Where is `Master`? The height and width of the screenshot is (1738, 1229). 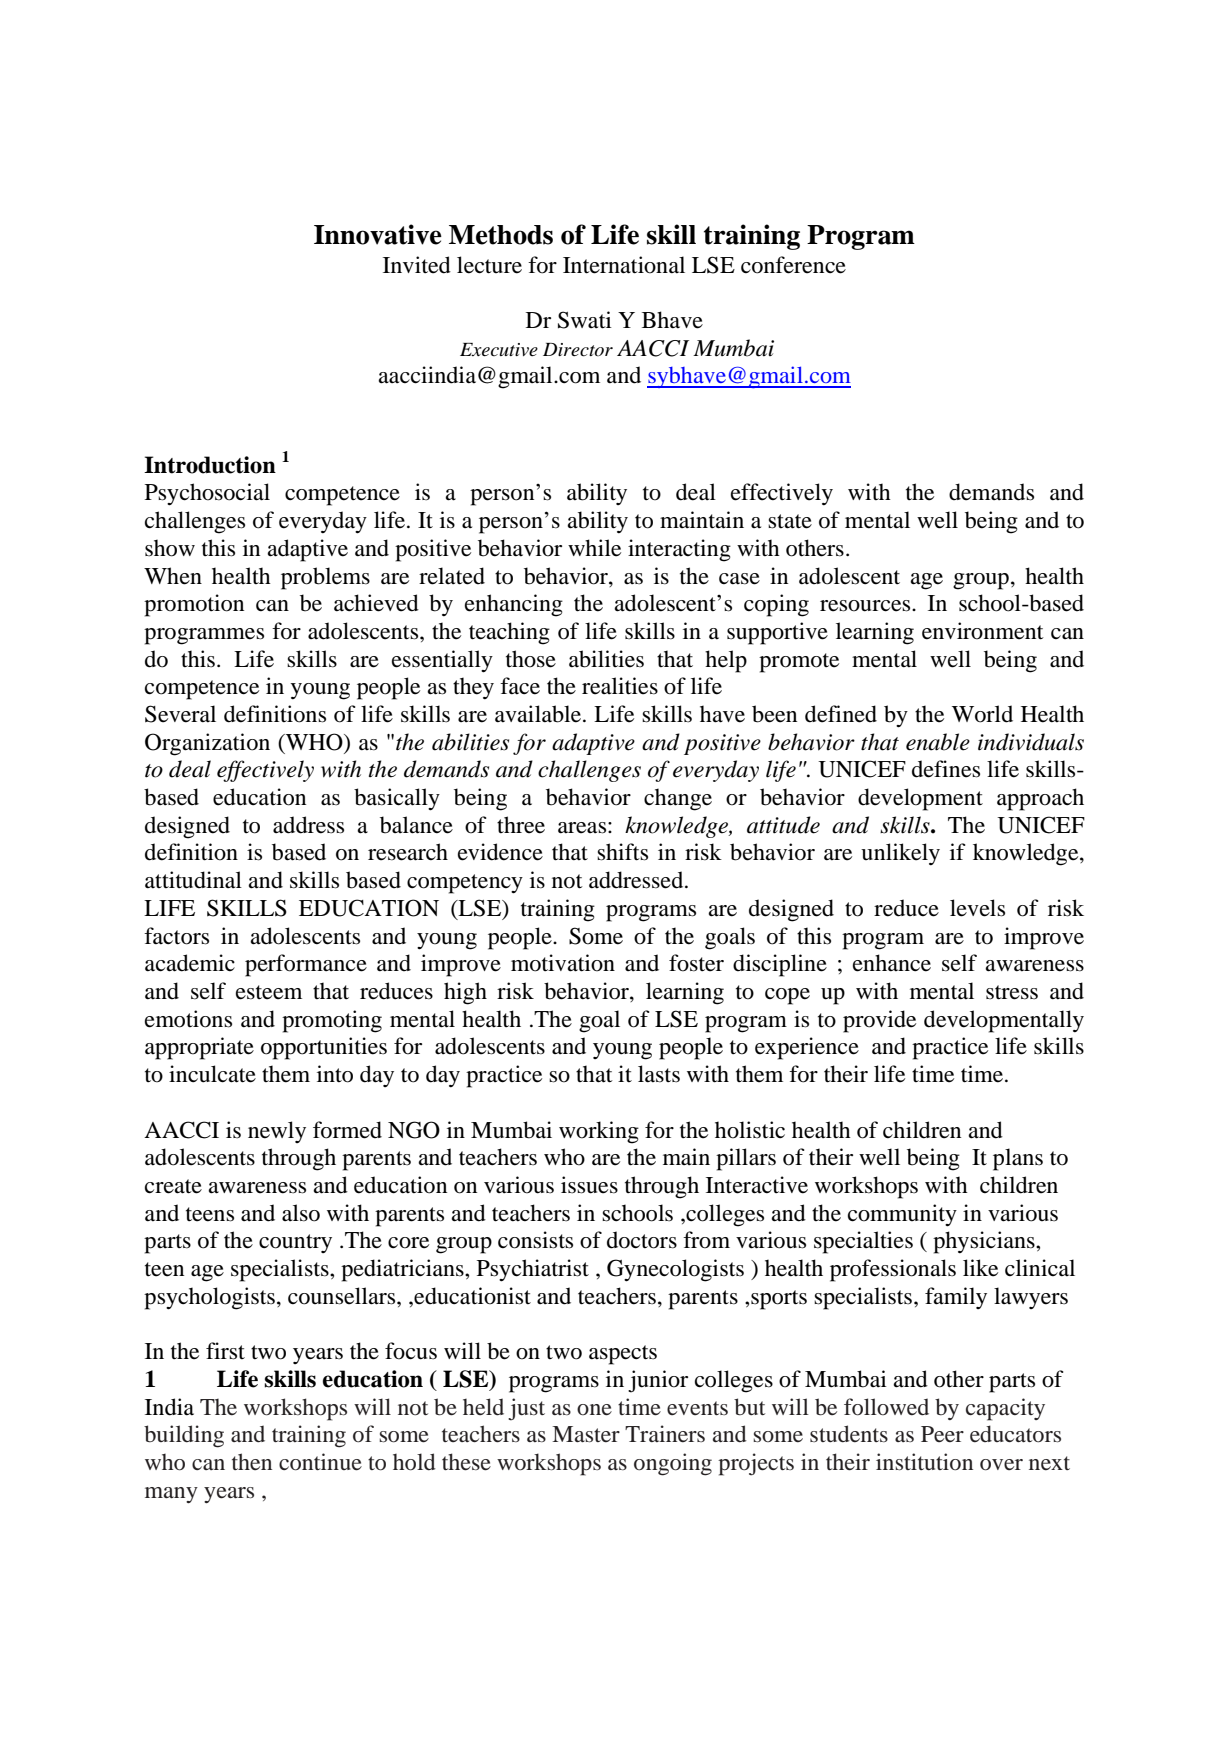
Master is located at coordinates (586, 1434).
